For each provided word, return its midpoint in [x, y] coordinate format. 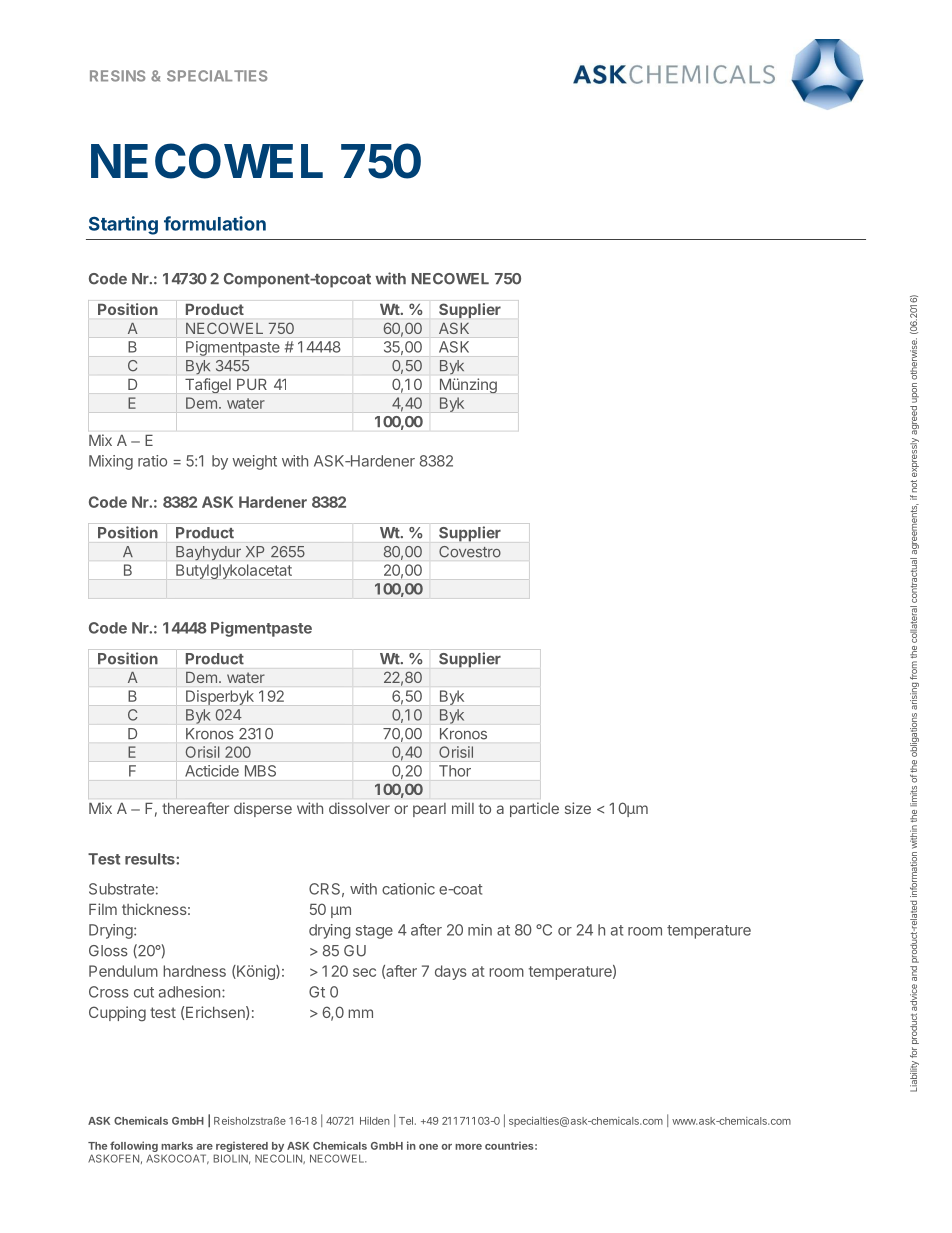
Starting [123, 225]
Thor [455, 771]
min [480, 930]
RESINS [117, 76]
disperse [263, 809]
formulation [215, 223]
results [151, 859]
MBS [260, 771]
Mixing [111, 462]
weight [254, 462]
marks [177, 1146]
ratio [152, 461]
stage [374, 932]
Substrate [121, 889]
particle [534, 809]
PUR [252, 384]
